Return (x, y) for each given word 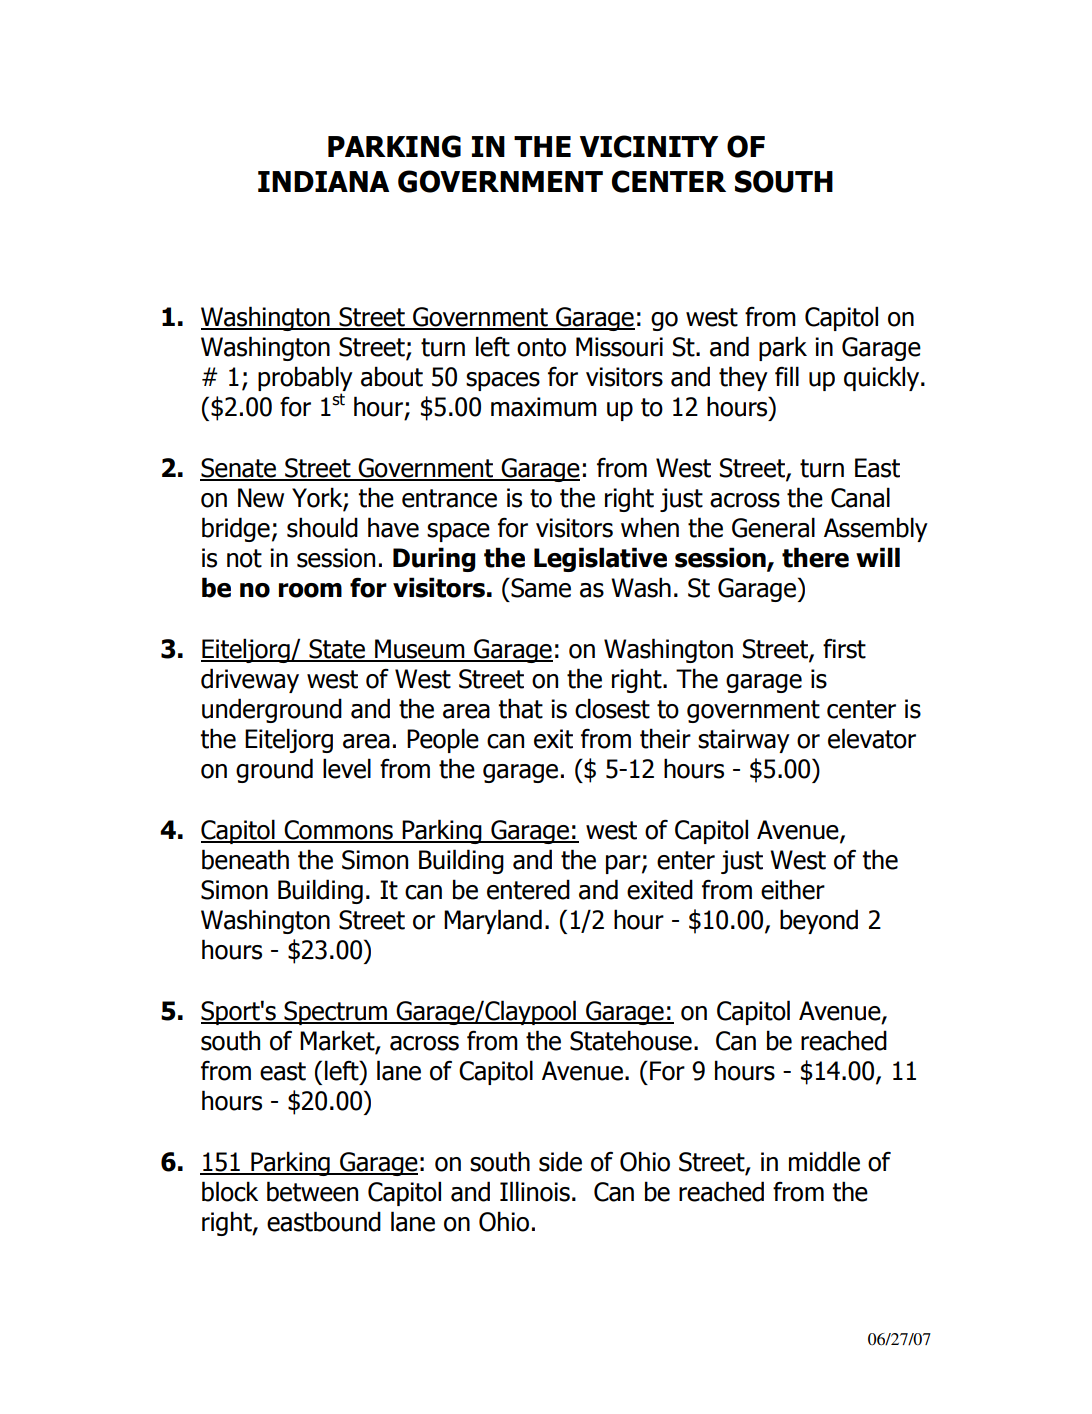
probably (305, 380)
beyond (819, 921)
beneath (245, 859)
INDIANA (323, 181)
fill (787, 376)
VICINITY (649, 146)
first (844, 649)
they (743, 378)
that (520, 708)
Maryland (493, 921)
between (312, 1191)
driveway (250, 680)
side (560, 1161)
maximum (544, 407)
